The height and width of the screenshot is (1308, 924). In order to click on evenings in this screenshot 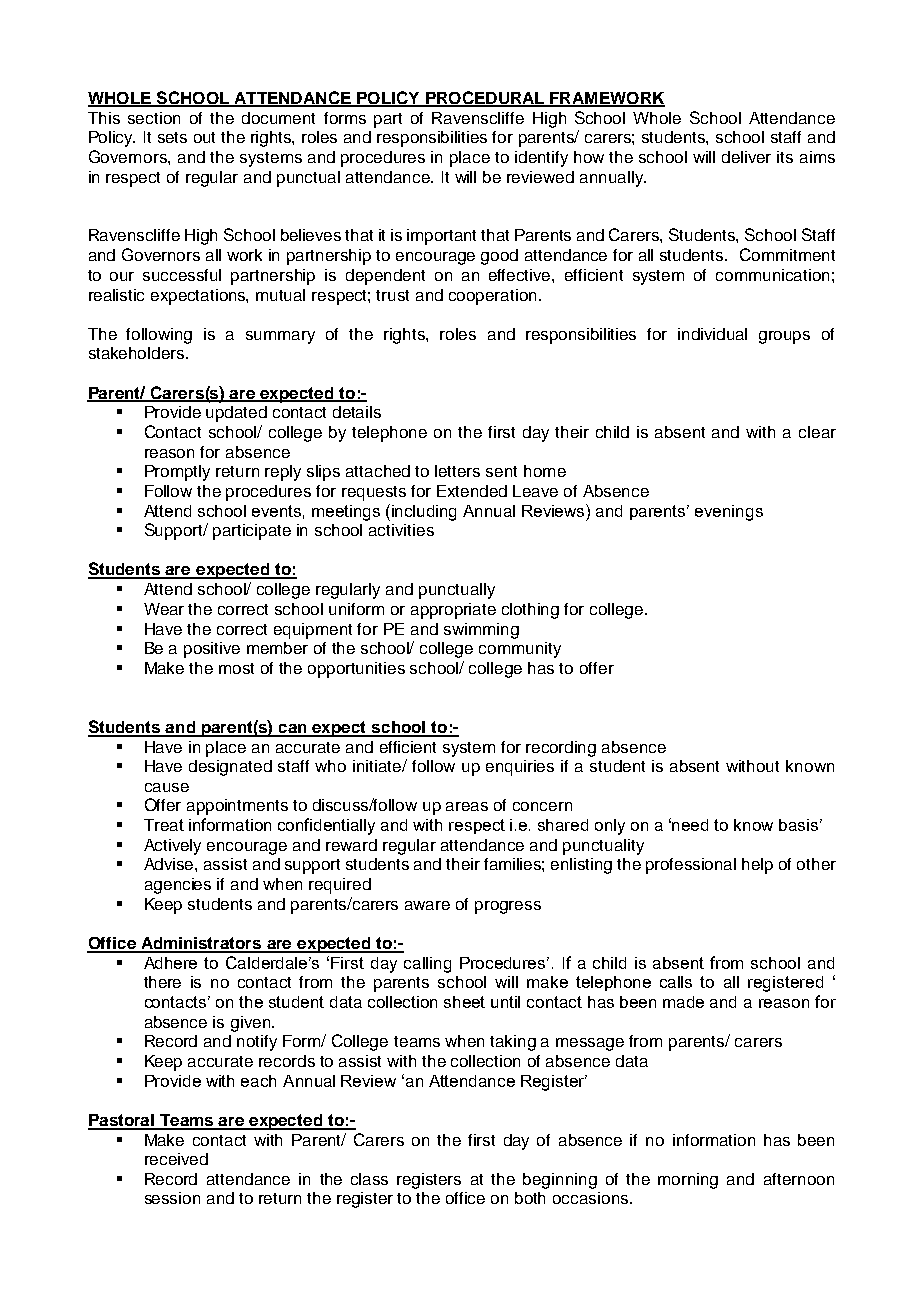, I will do `click(729, 513)`.
